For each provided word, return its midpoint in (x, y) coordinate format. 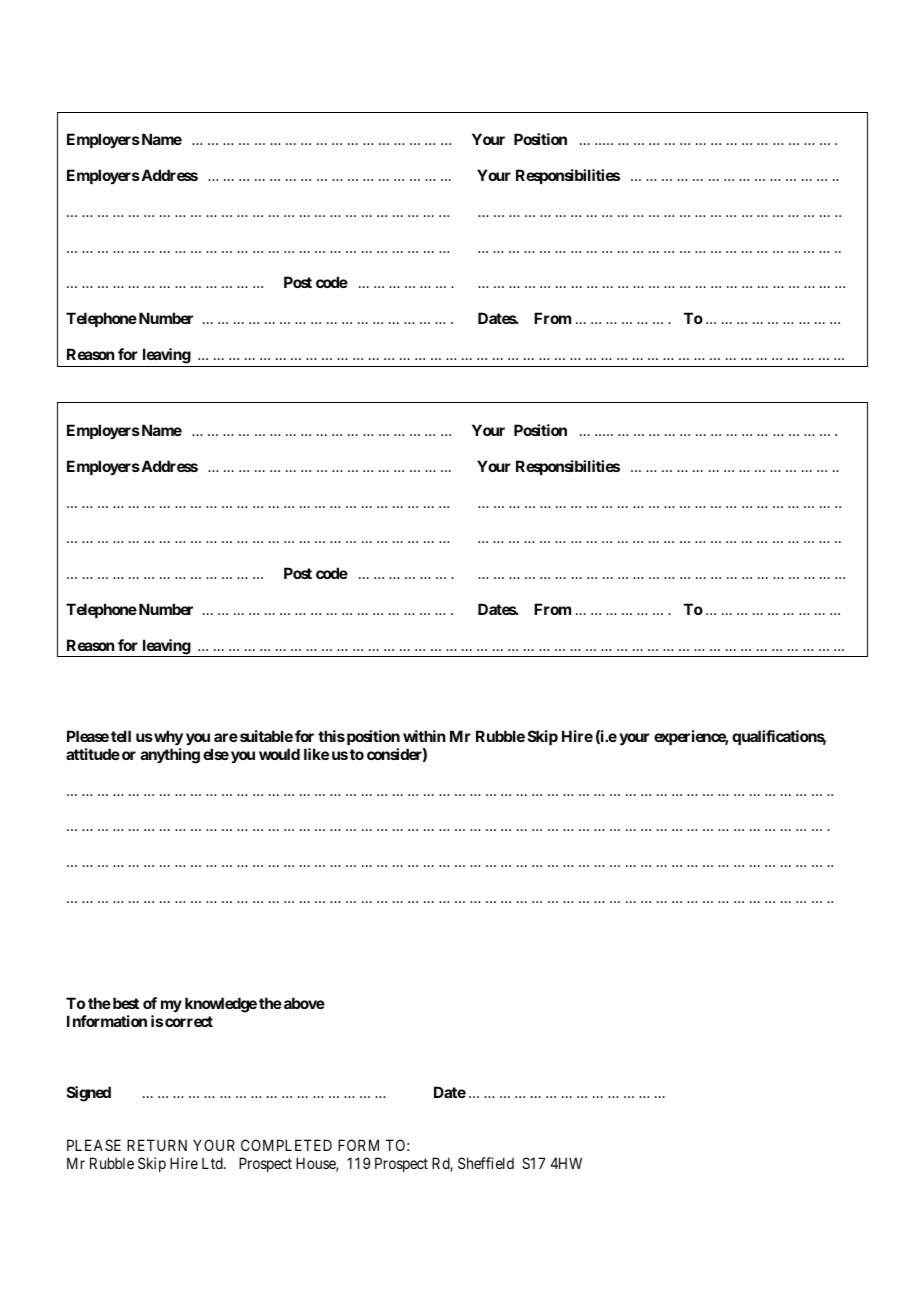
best (124, 1003)
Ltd (213, 1163)
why (167, 739)
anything (170, 756)
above (304, 1003)
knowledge (221, 1005)
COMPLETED (286, 1145)
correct (189, 1021)
